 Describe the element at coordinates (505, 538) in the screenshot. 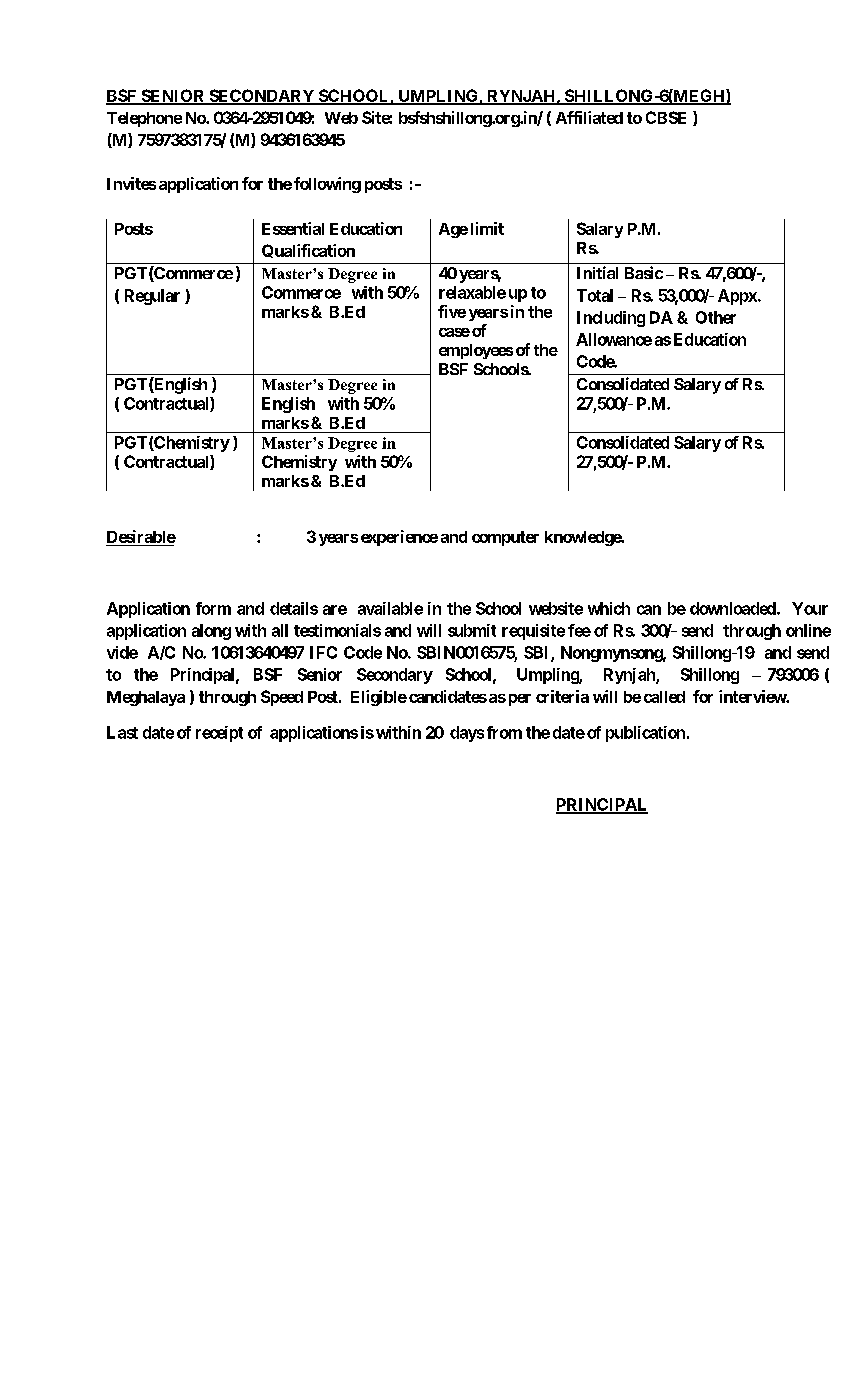

I see `computer` at that location.
